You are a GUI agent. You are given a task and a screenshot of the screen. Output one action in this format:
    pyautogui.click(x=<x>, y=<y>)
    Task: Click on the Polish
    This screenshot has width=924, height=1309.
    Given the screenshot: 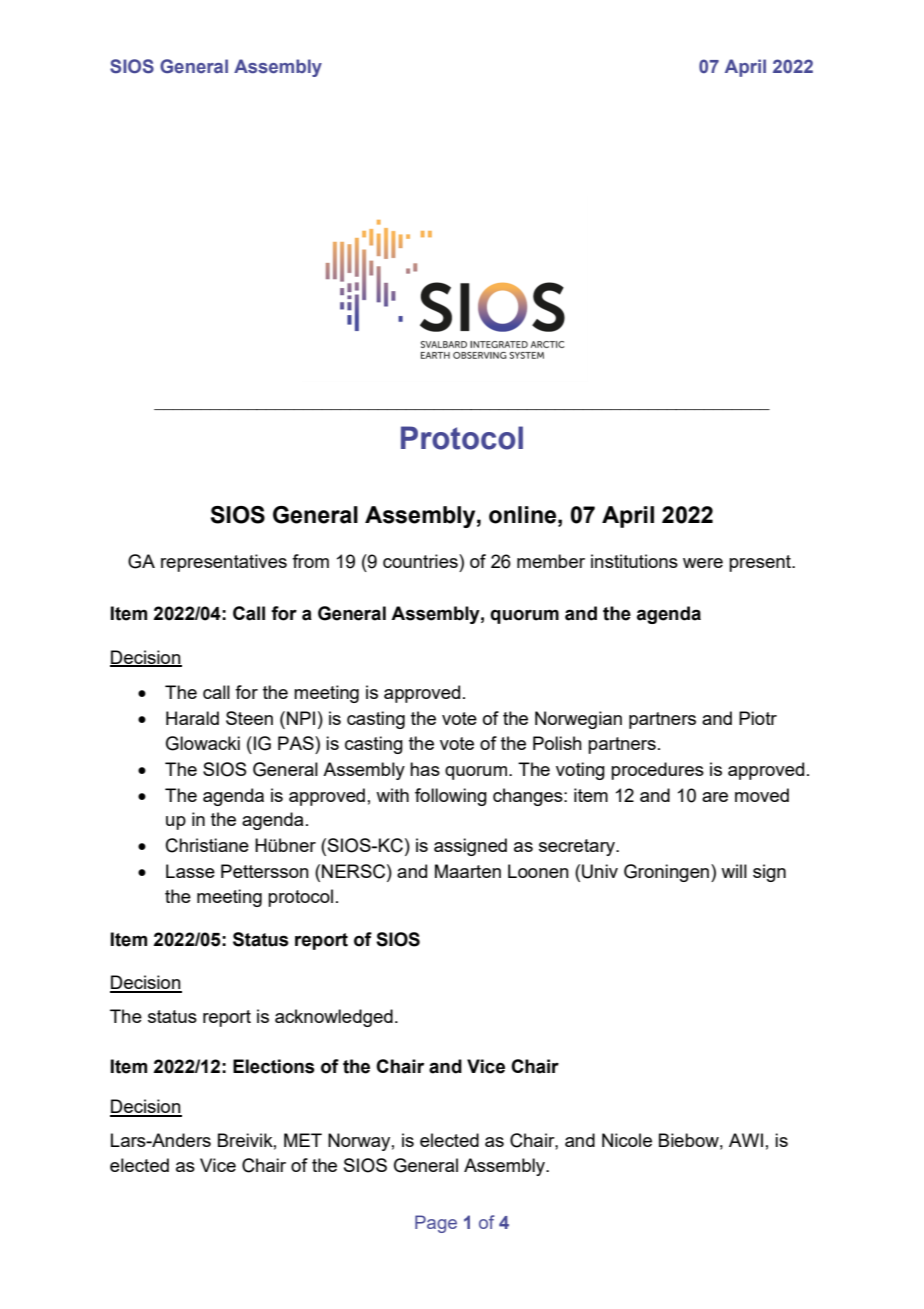 What is the action you would take?
    pyautogui.click(x=557, y=743)
